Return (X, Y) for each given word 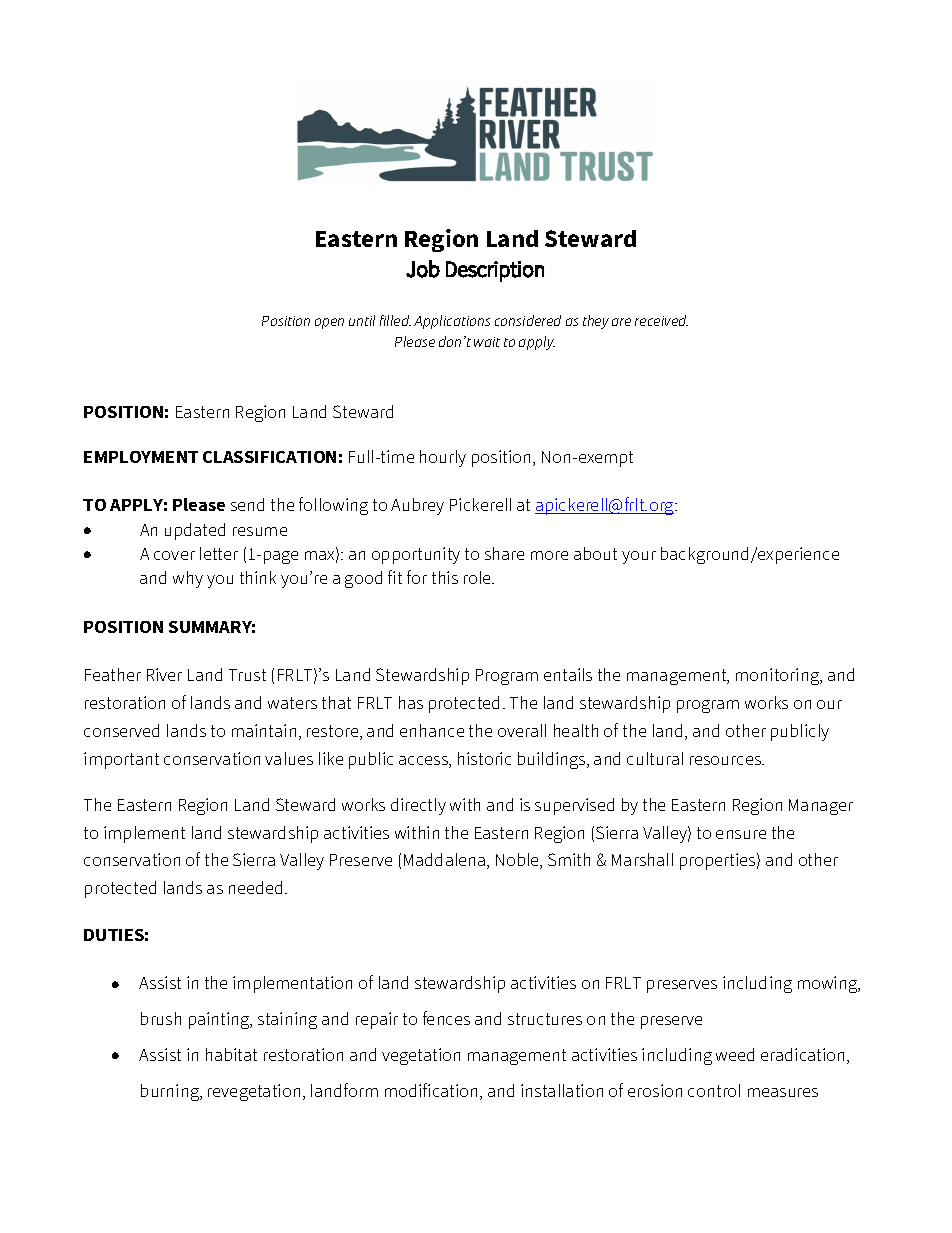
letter (219, 553)
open (329, 323)
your (639, 557)
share (504, 553)
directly (418, 806)
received (661, 320)
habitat (231, 1054)
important (121, 760)
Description (495, 271)
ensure (741, 834)
